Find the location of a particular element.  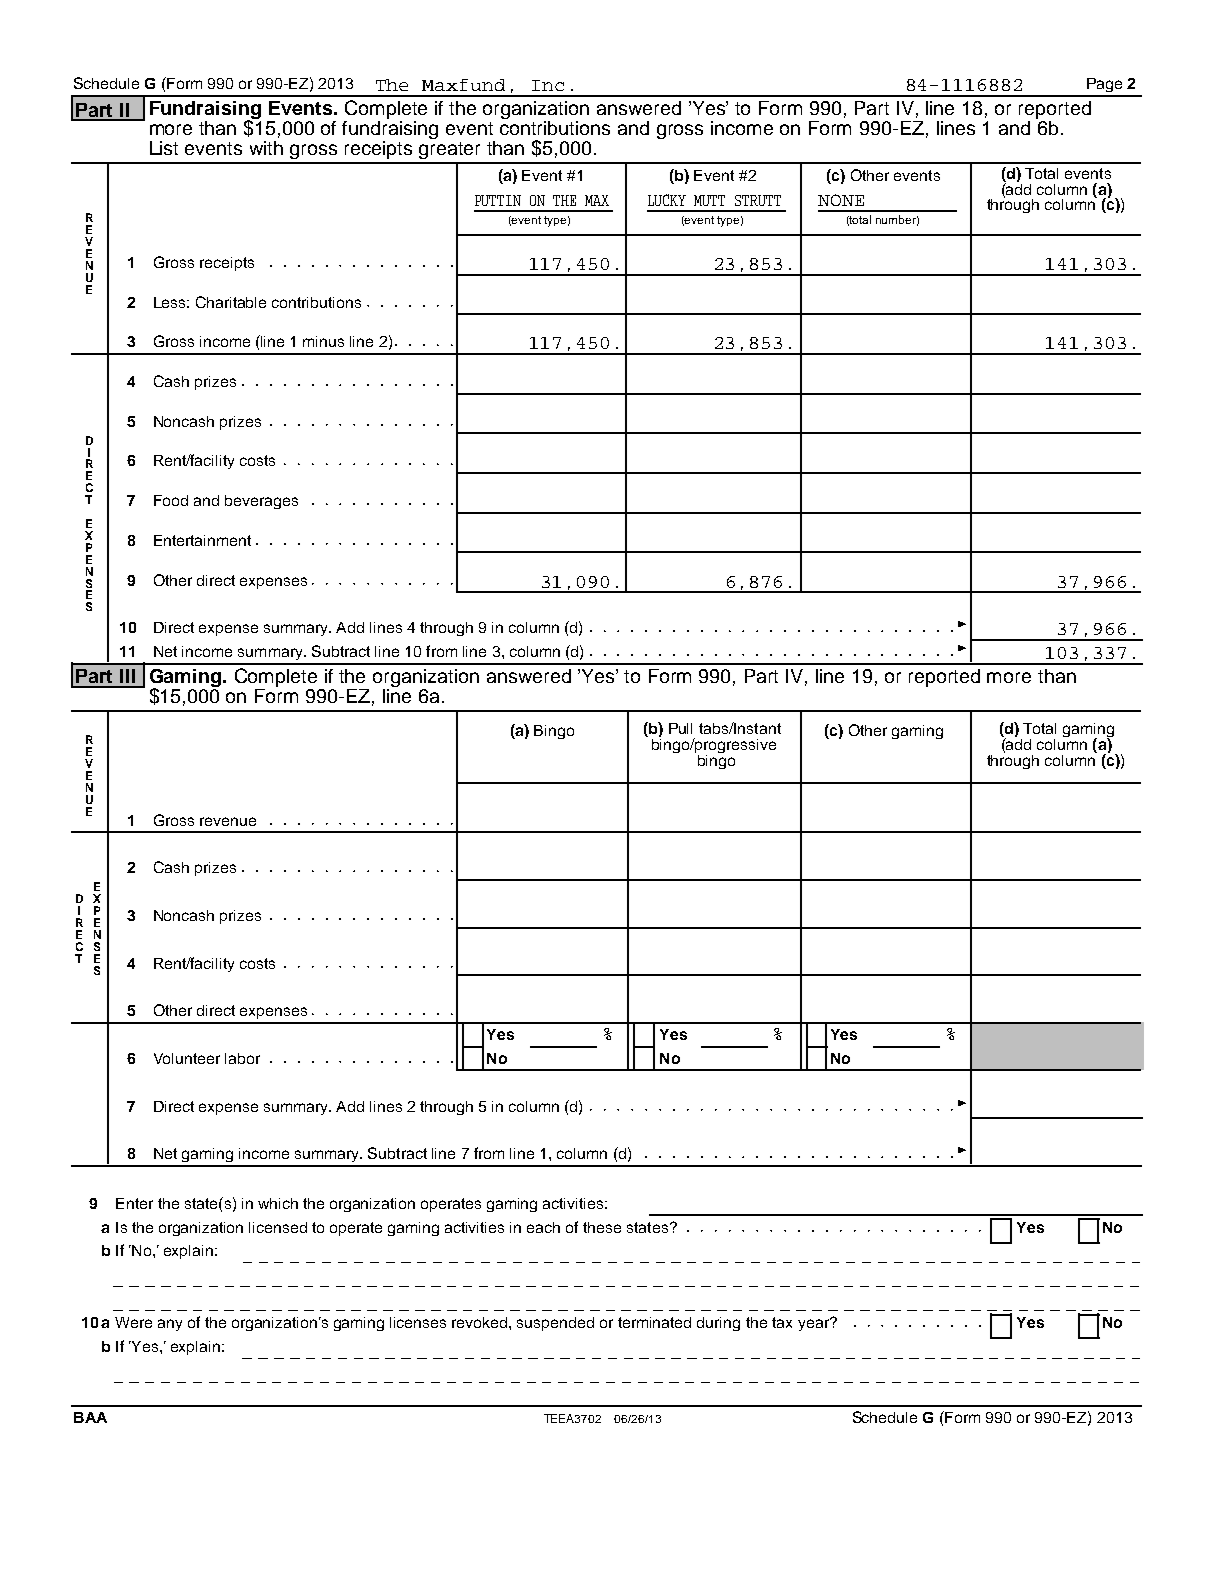

STRUTT is located at coordinates (758, 200).
